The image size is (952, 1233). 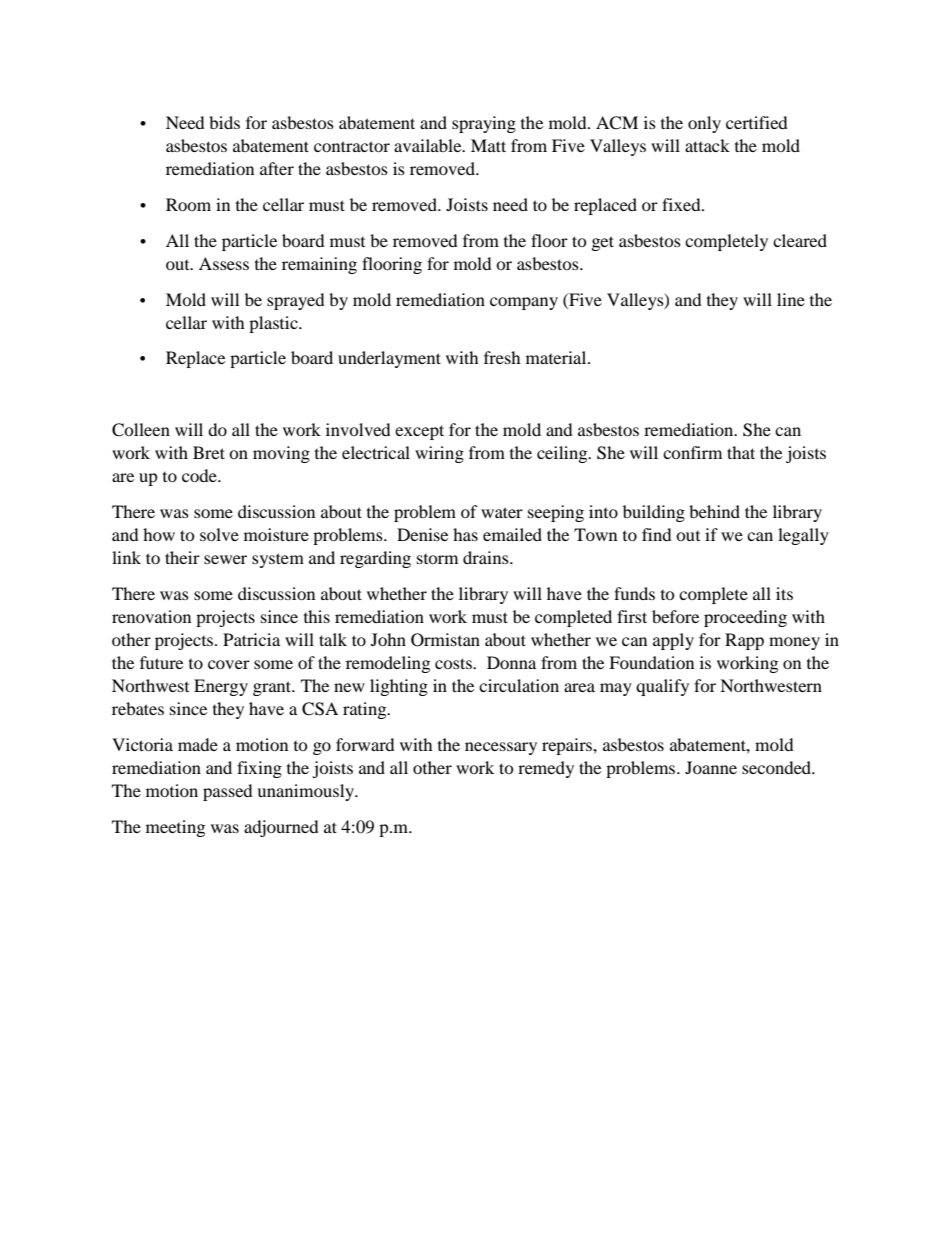 I want to click on Patricia, so click(x=251, y=639).
